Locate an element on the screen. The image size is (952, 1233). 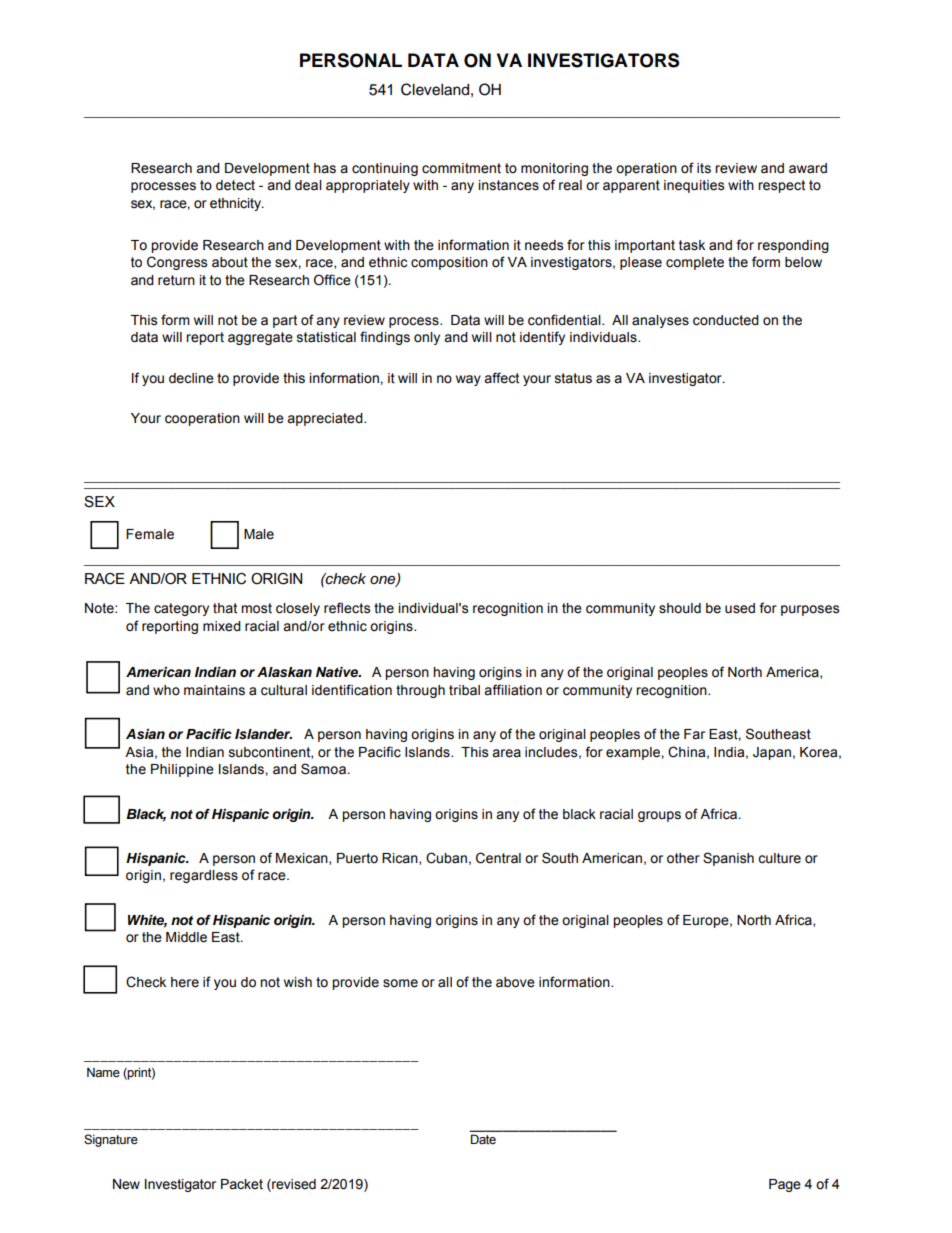
commitment is located at coordinates (461, 168).
